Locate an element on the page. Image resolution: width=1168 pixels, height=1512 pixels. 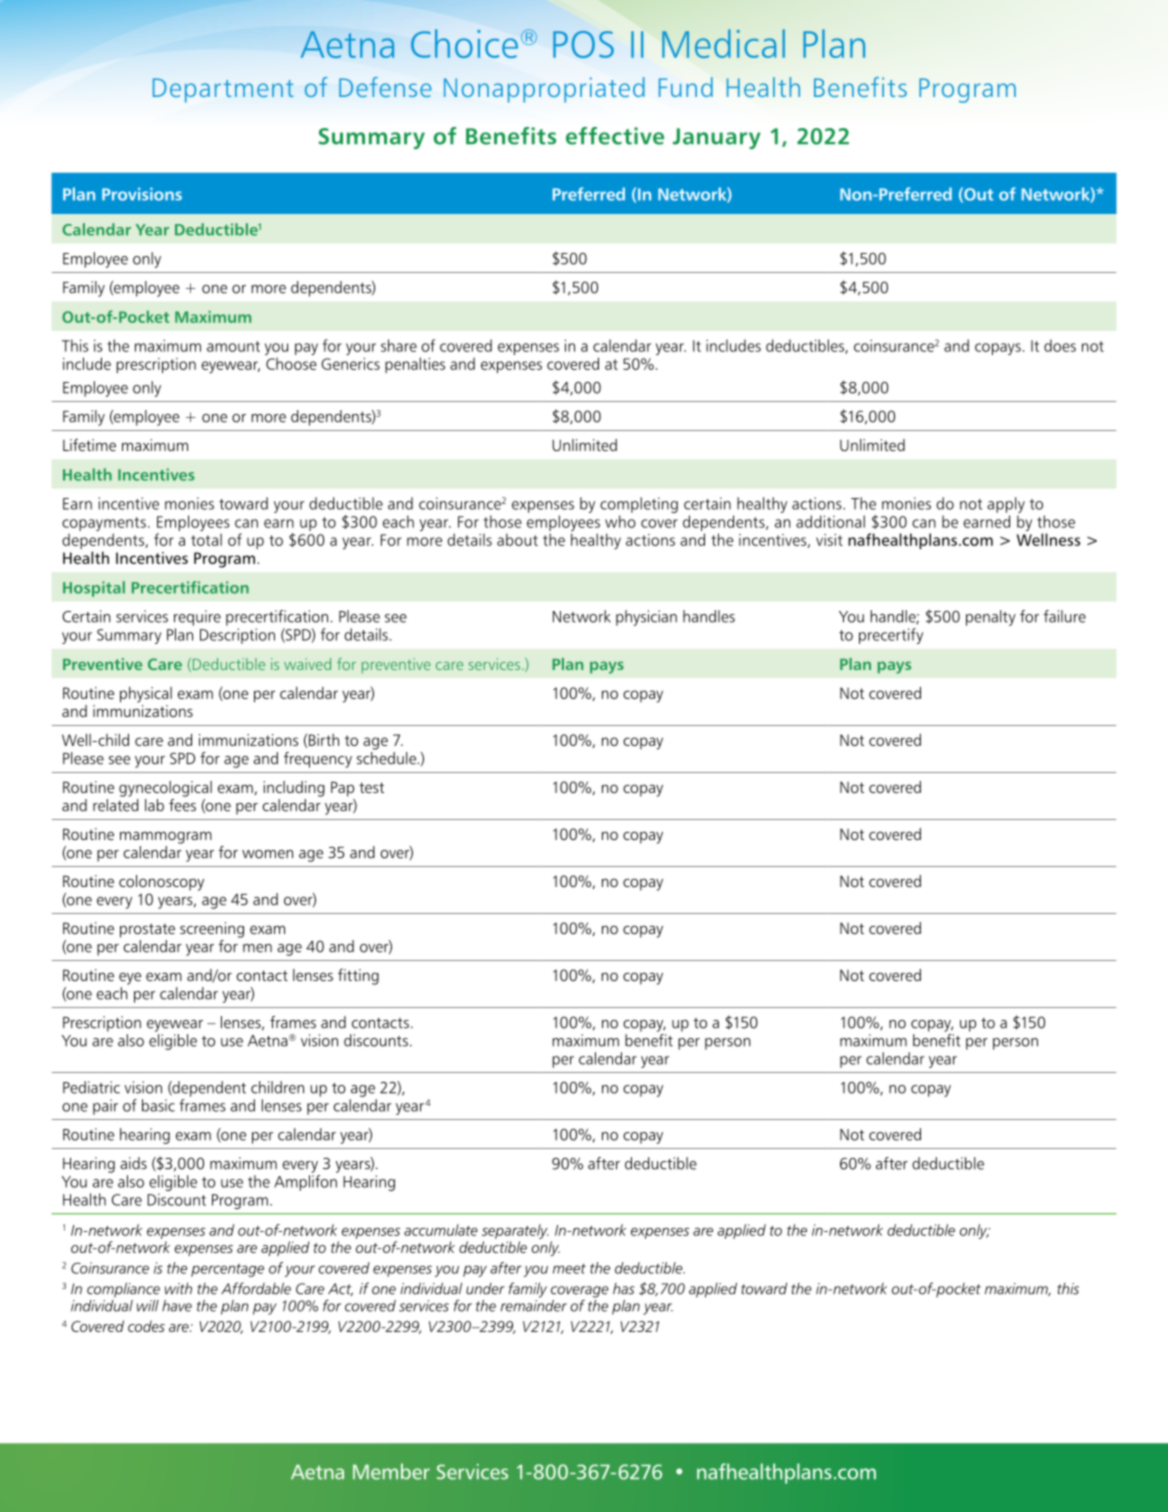
Medical is located at coordinates (723, 43).
